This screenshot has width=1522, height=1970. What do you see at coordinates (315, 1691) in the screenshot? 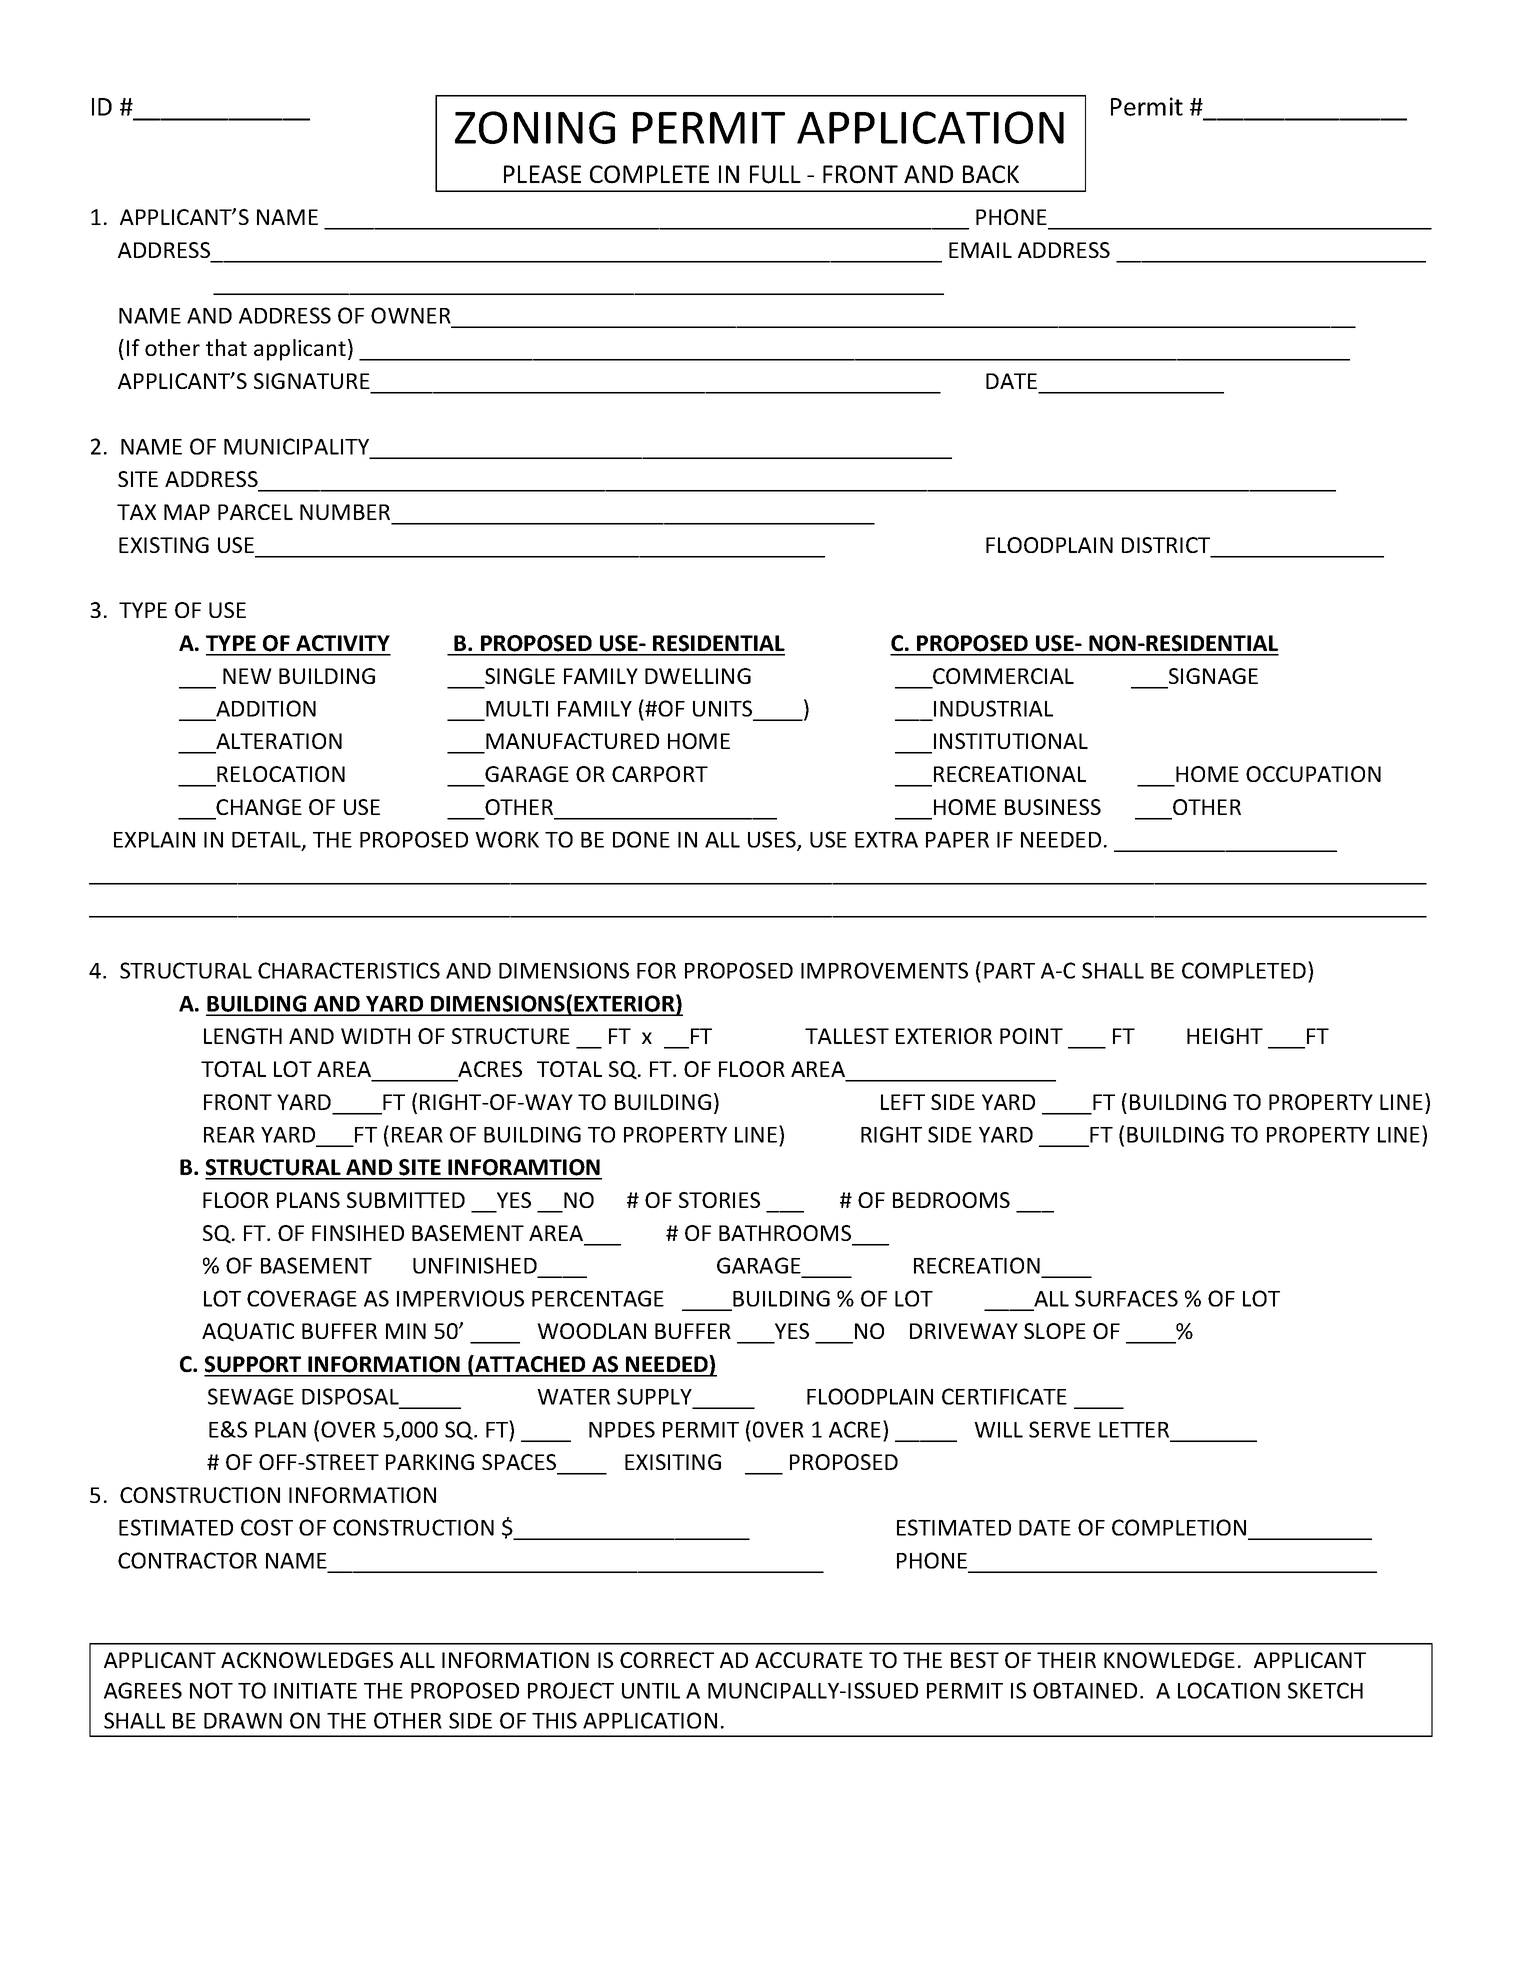
I see `INITIATE` at bounding box center [315, 1691].
